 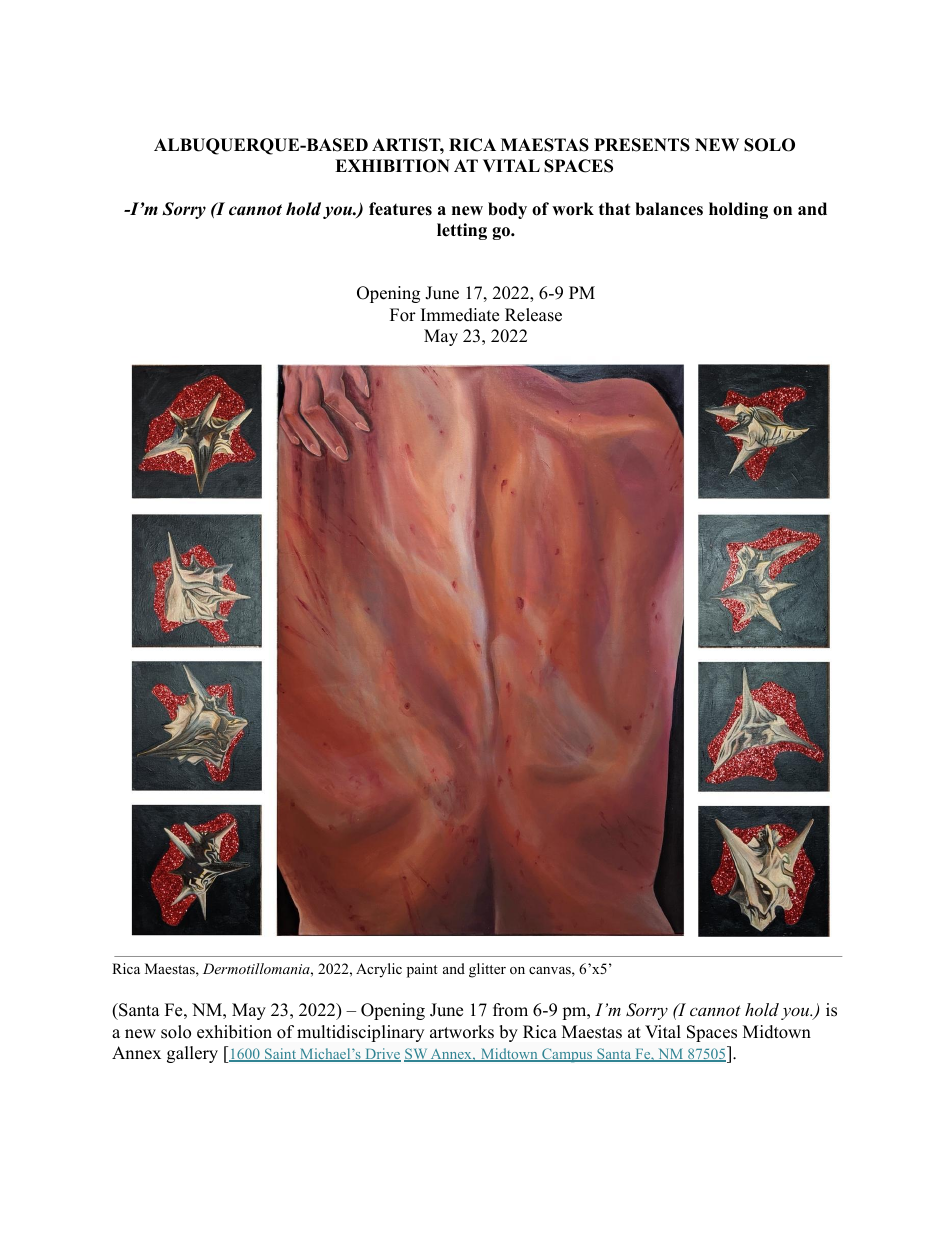 I want to click on For, so click(x=403, y=315).
